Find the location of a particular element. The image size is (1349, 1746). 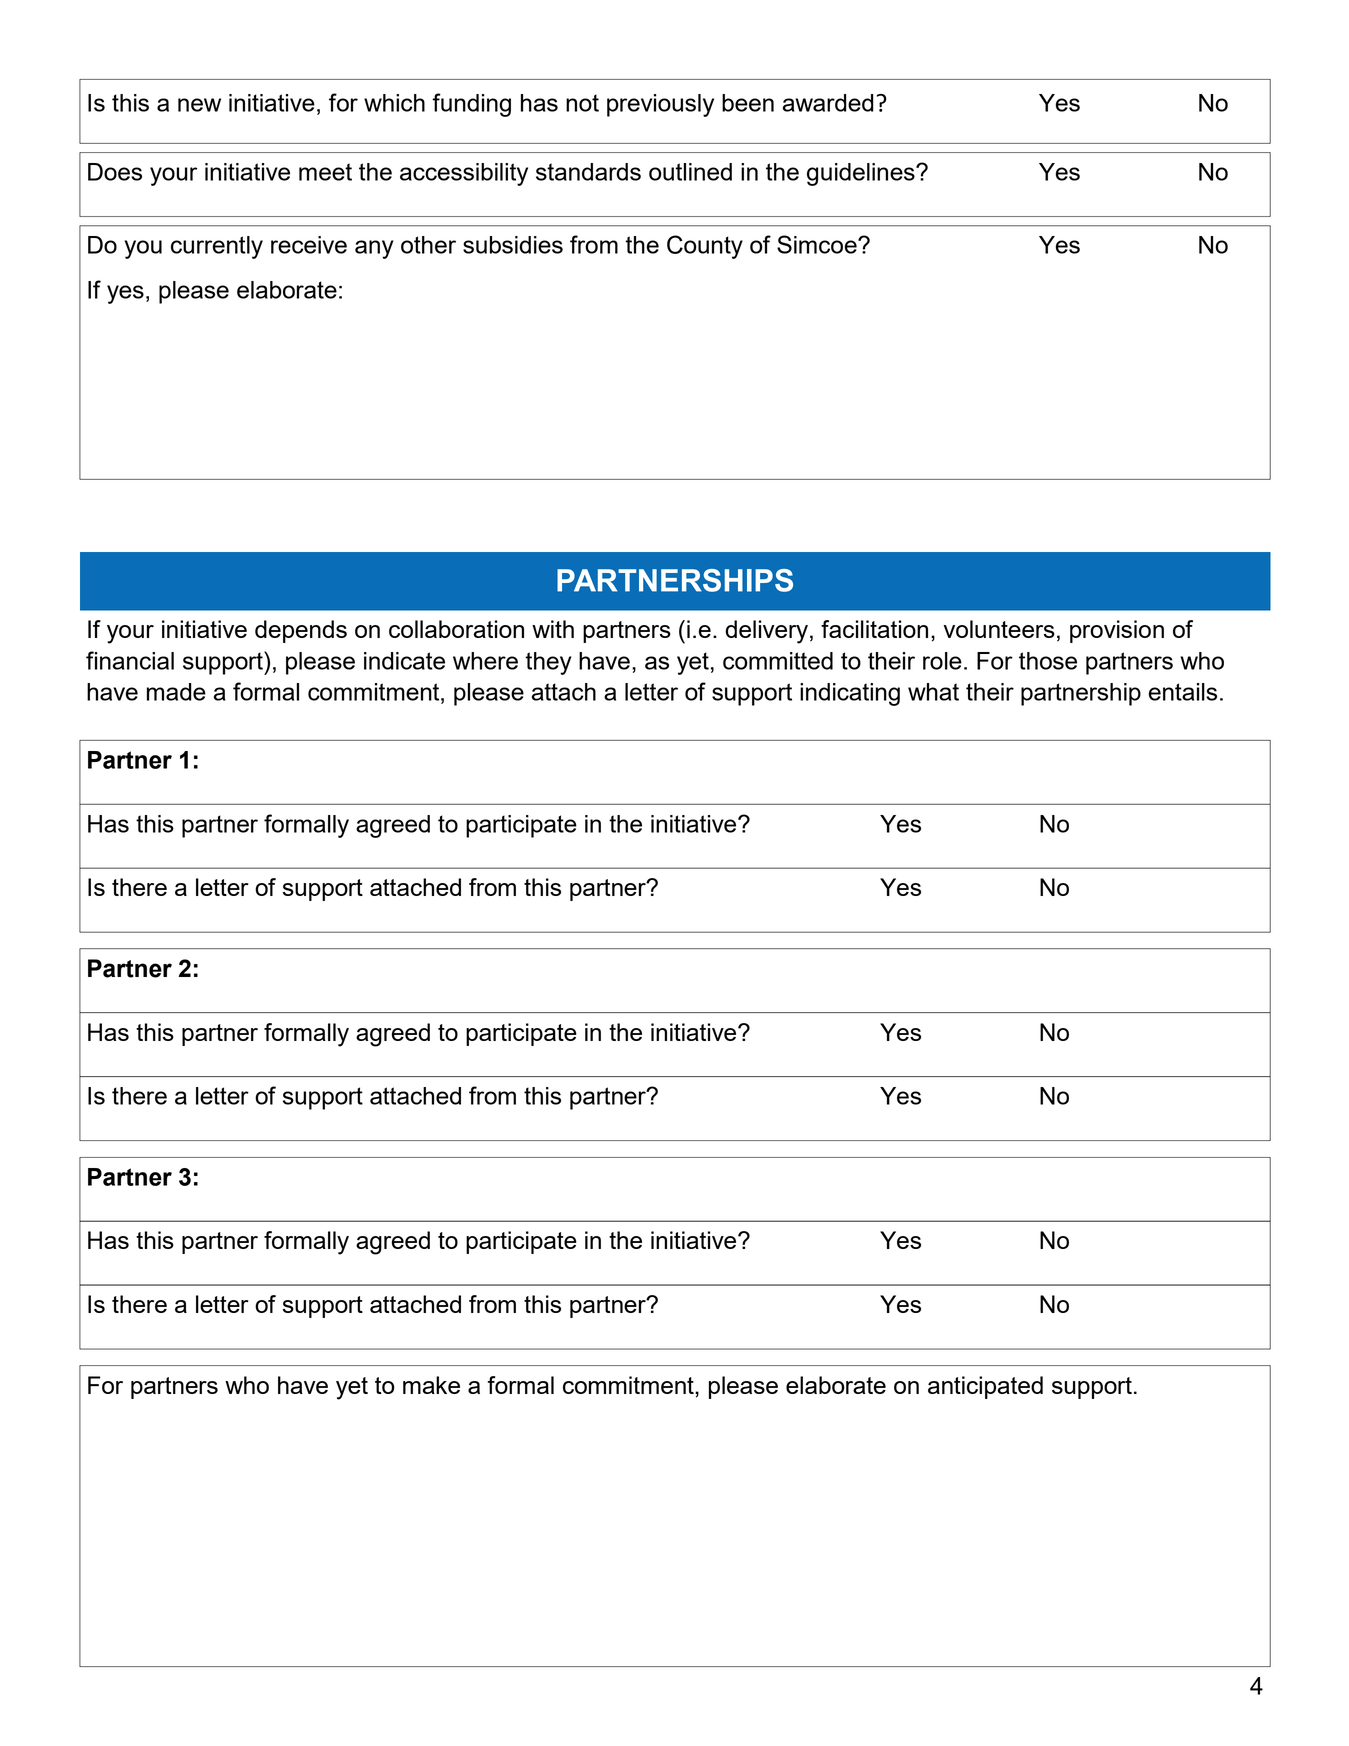

new is located at coordinates (199, 105).
